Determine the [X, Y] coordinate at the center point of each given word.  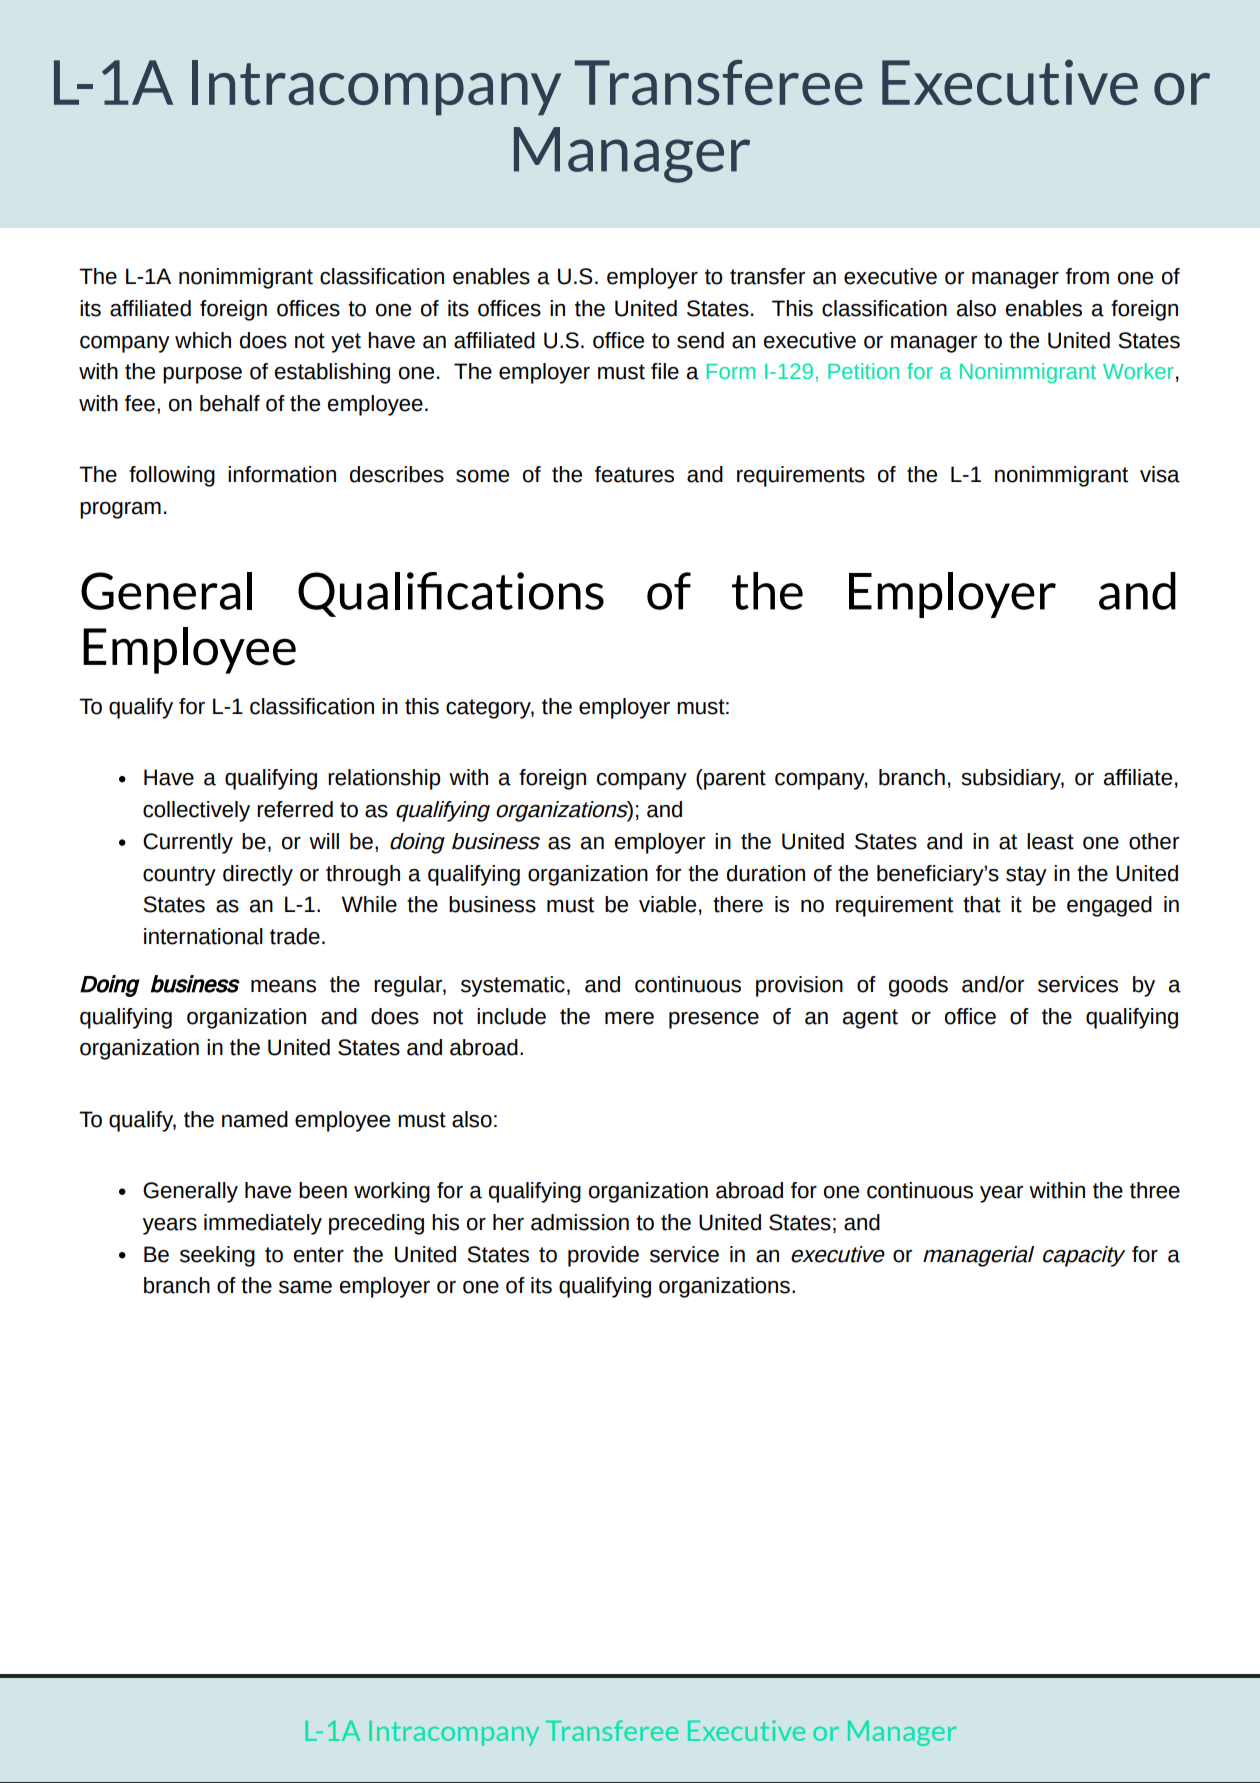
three [1155, 1190]
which [203, 340]
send [700, 340]
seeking [217, 1256]
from [1087, 276]
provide [603, 1256]
